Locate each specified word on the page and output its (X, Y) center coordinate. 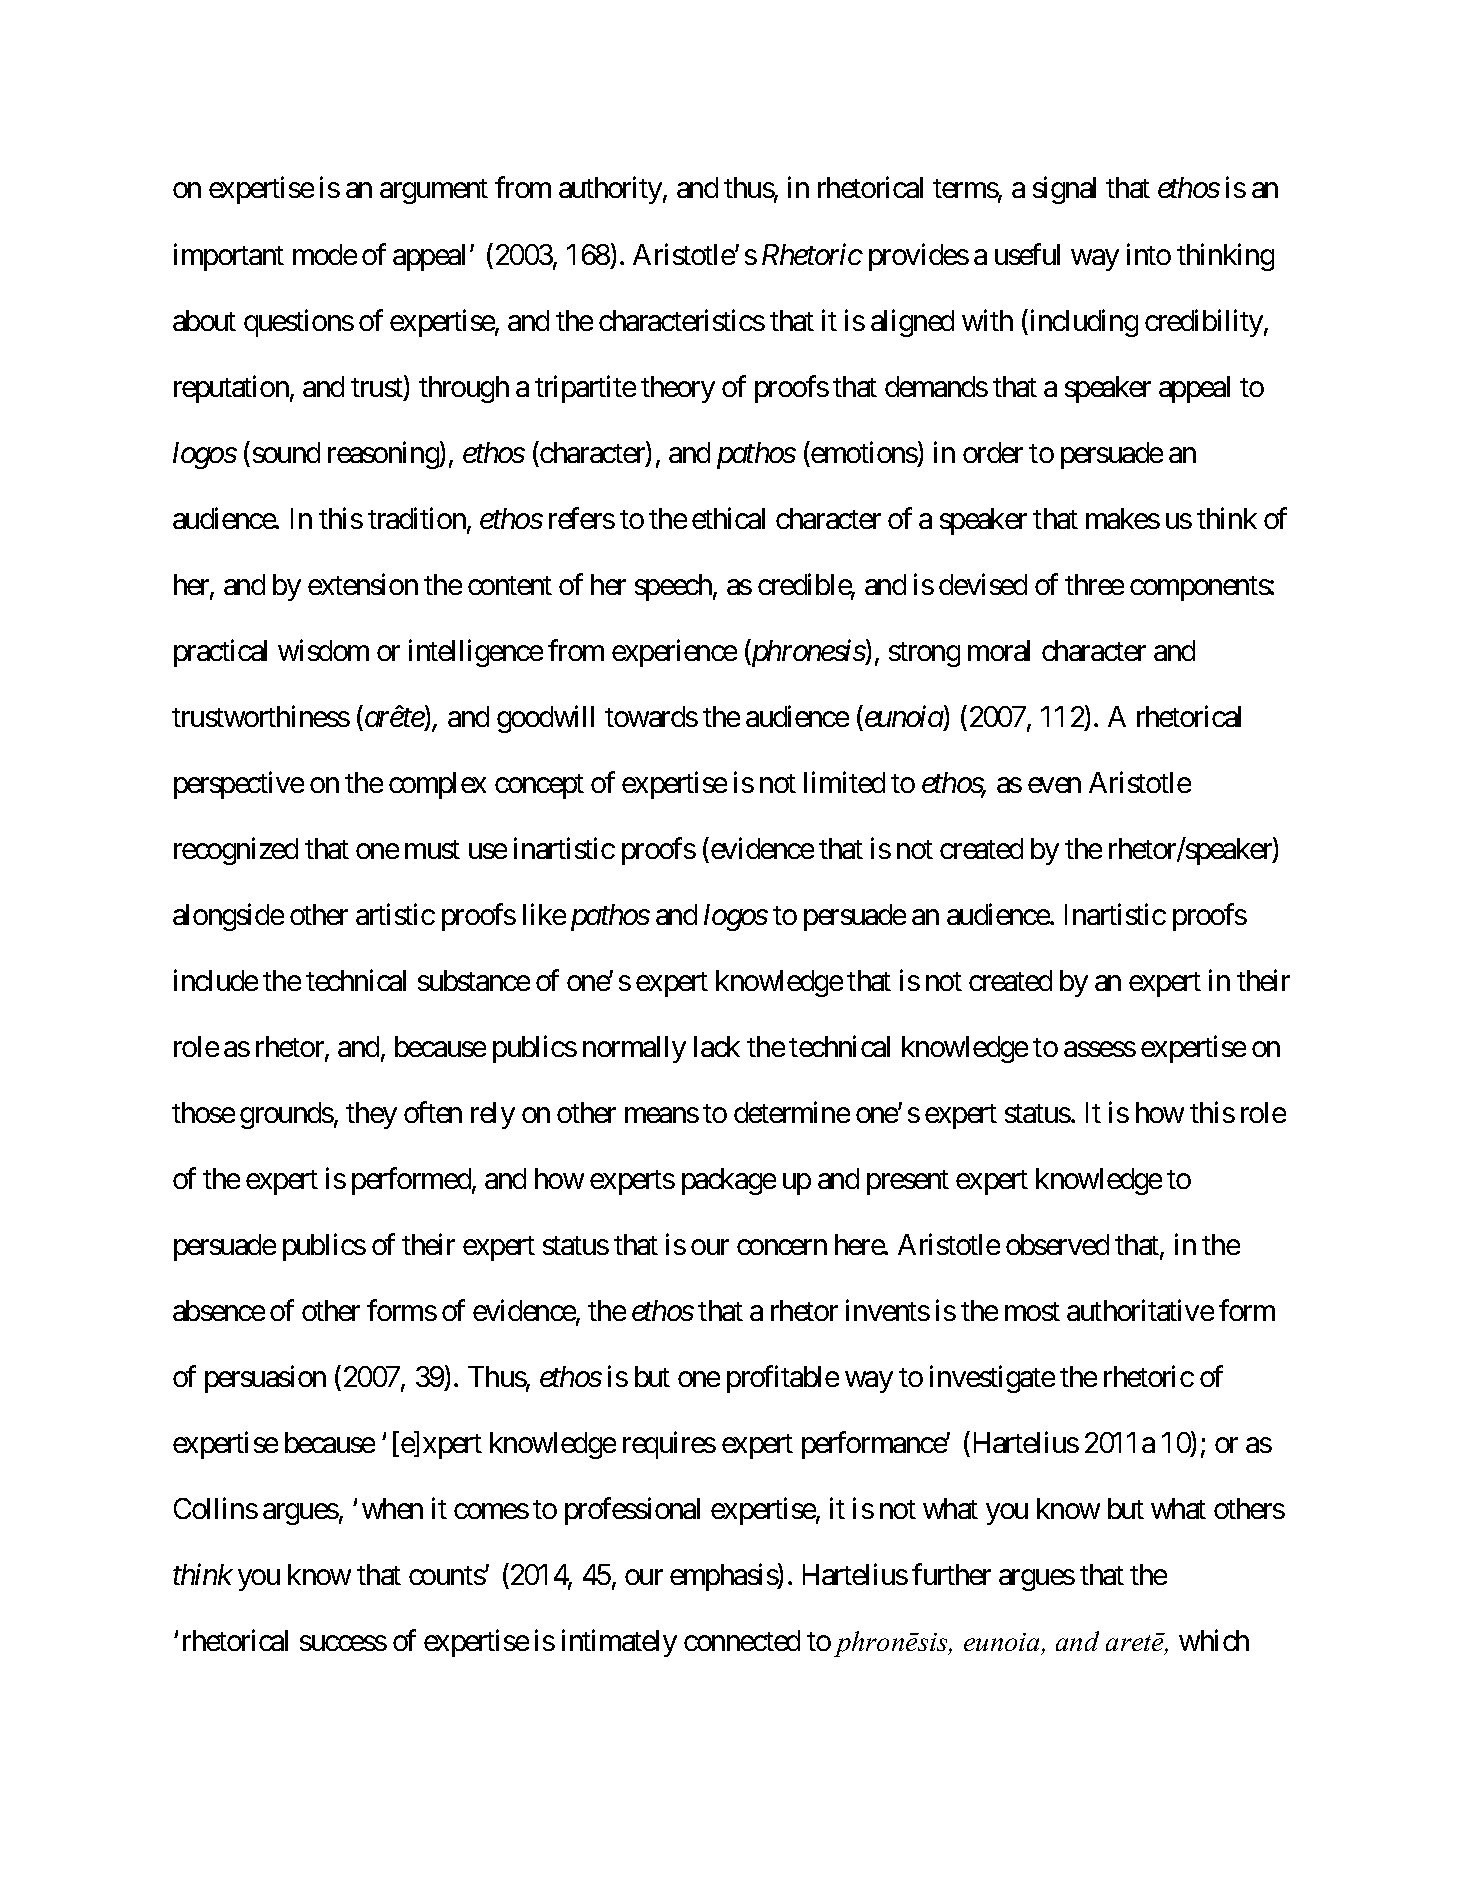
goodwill (545, 719)
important (229, 257)
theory (678, 389)
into (1149, 254)
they (371, 1115)
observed (1057, 1244)
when (392, 1508)
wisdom (323, 650)
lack (717, 1046)
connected (742, 1640)
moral (999, 650)
